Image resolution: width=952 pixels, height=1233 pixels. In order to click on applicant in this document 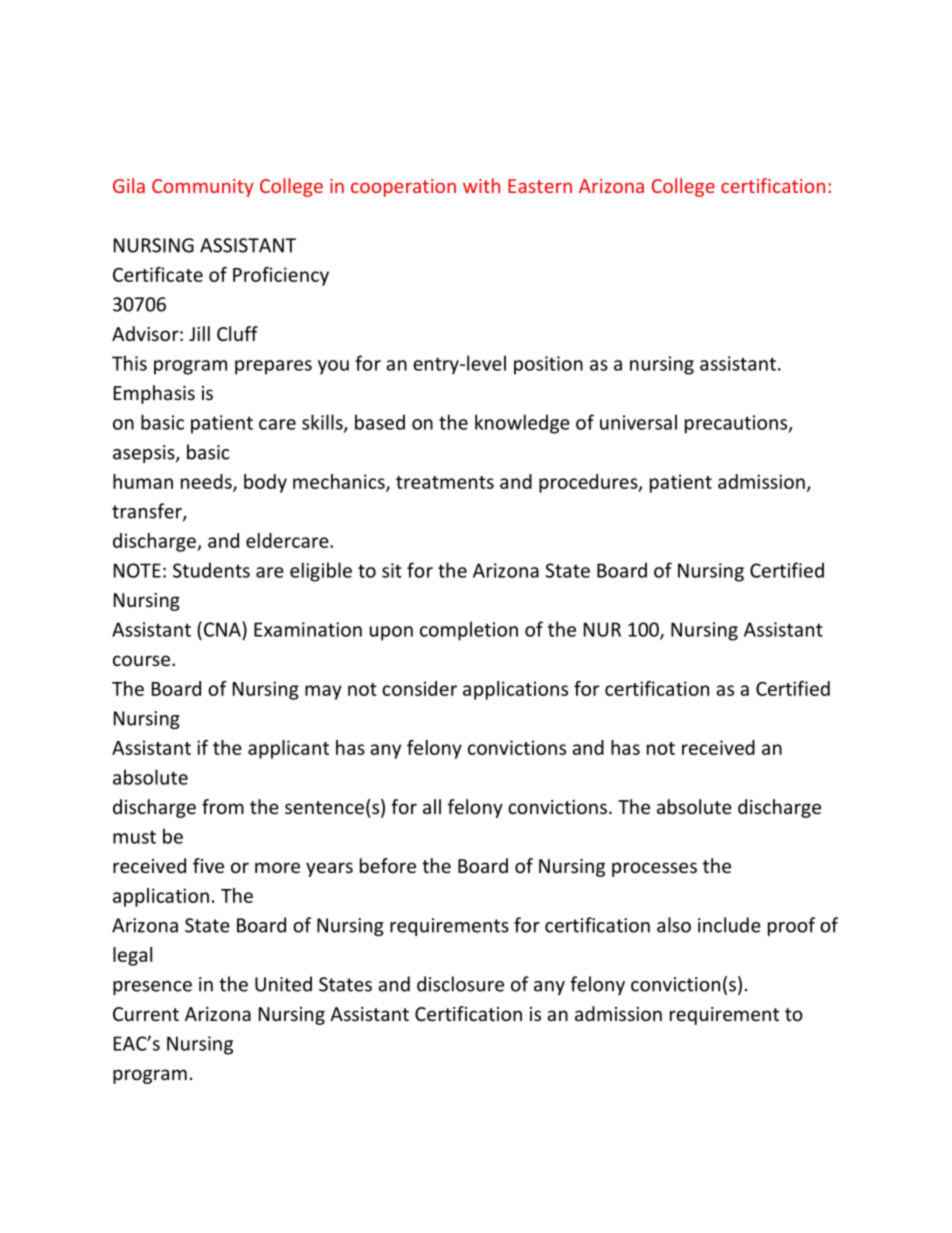, I will do `click(288, 749)`.
